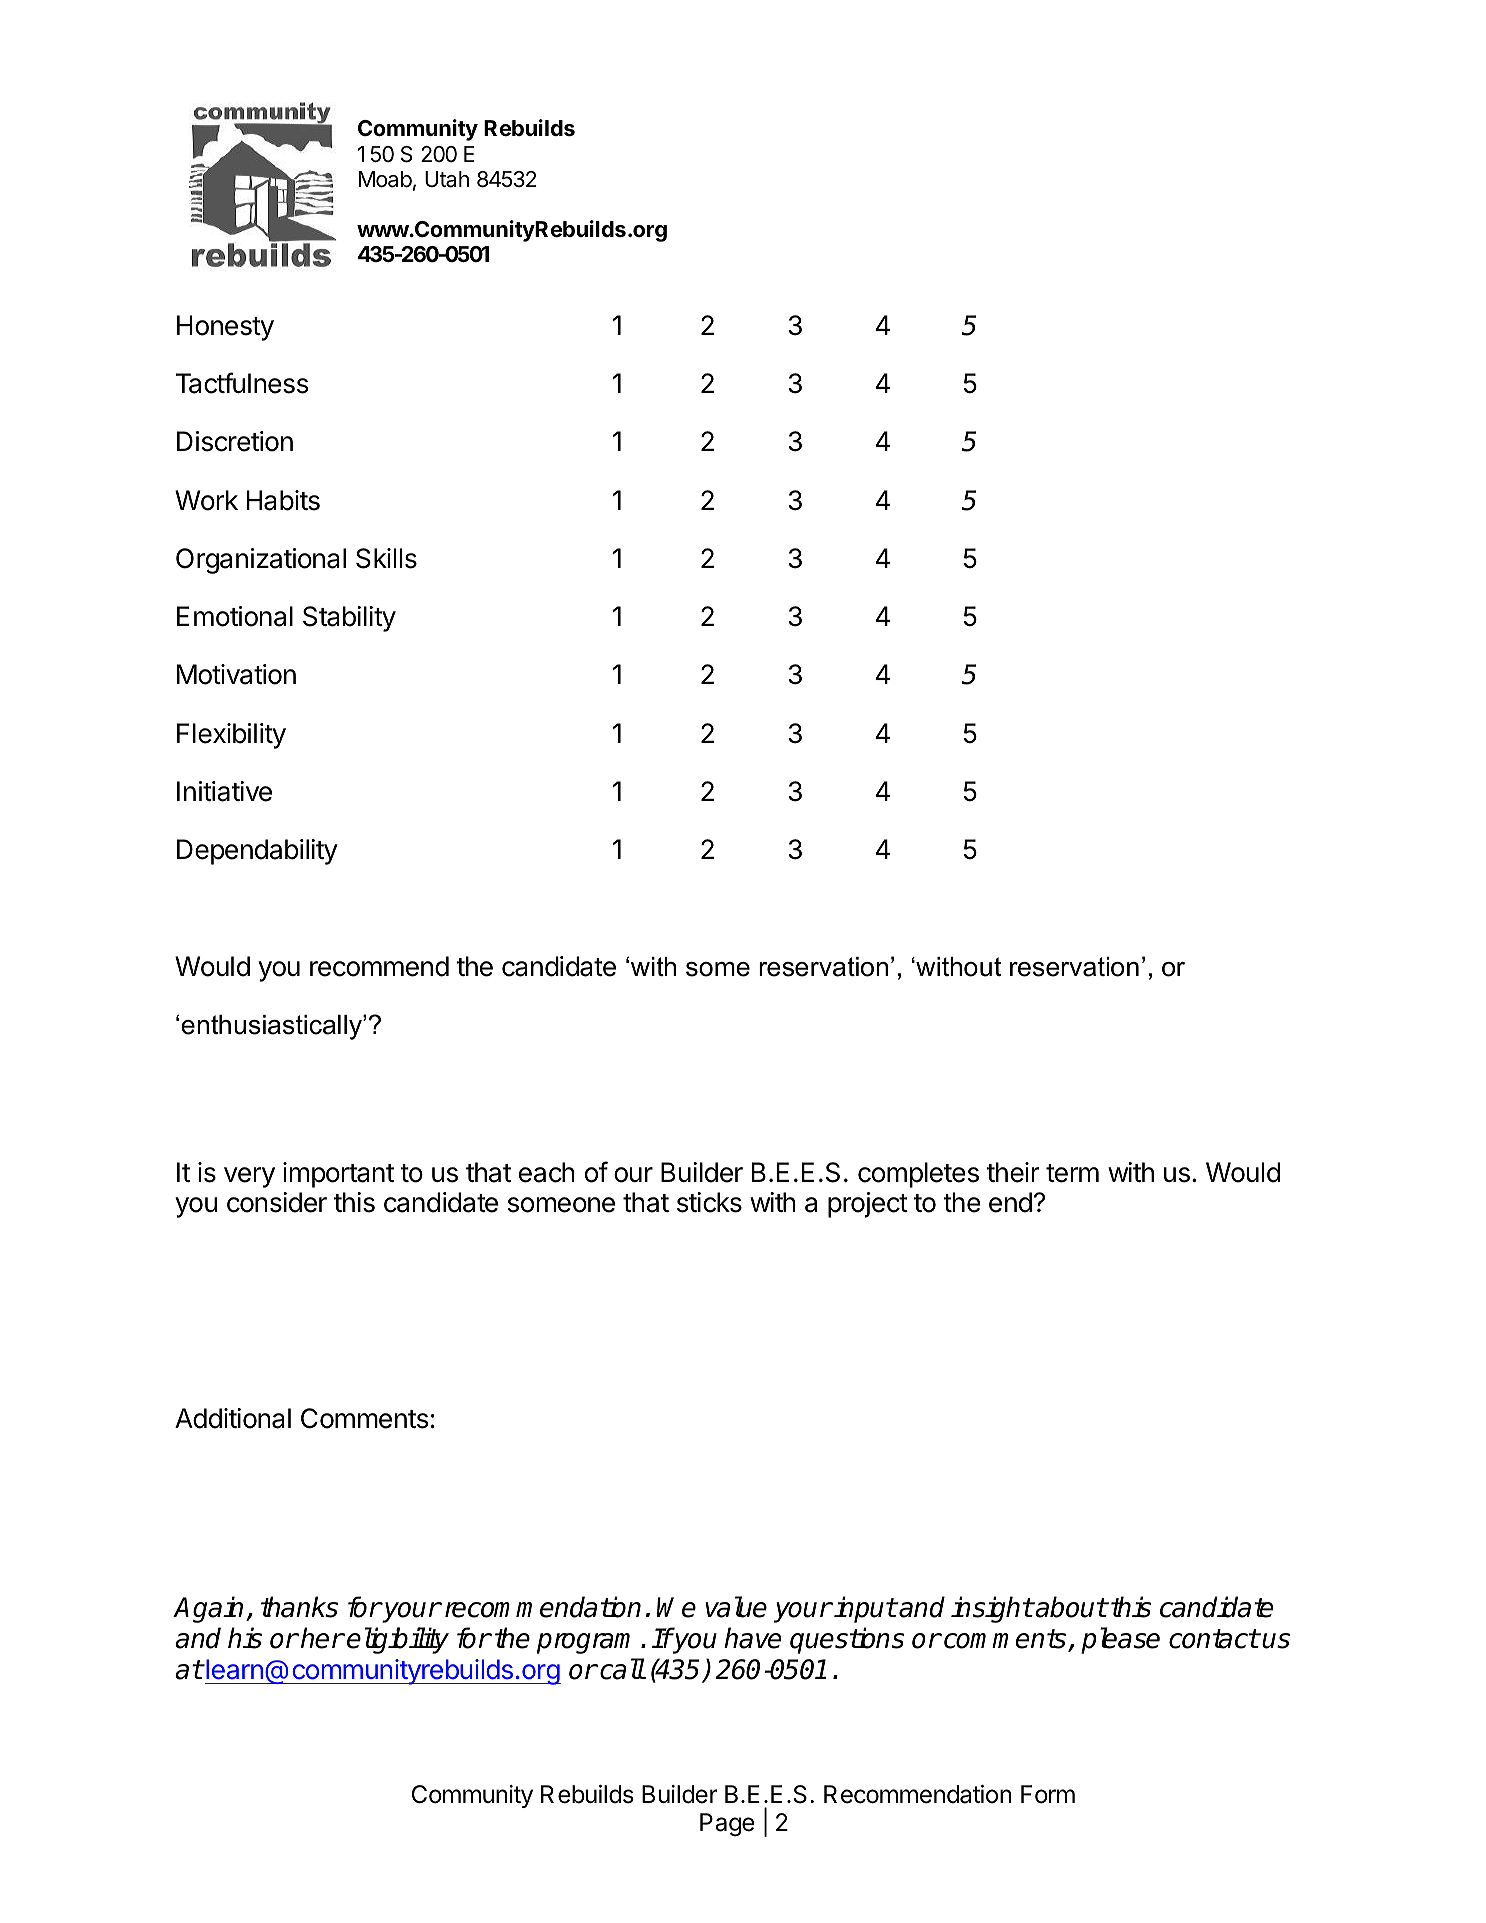 This document has width=1486, height=1923. What do you see at coordinates (257, 852) in the document?
I see `Dependability` at bounding box center [257, 852].
